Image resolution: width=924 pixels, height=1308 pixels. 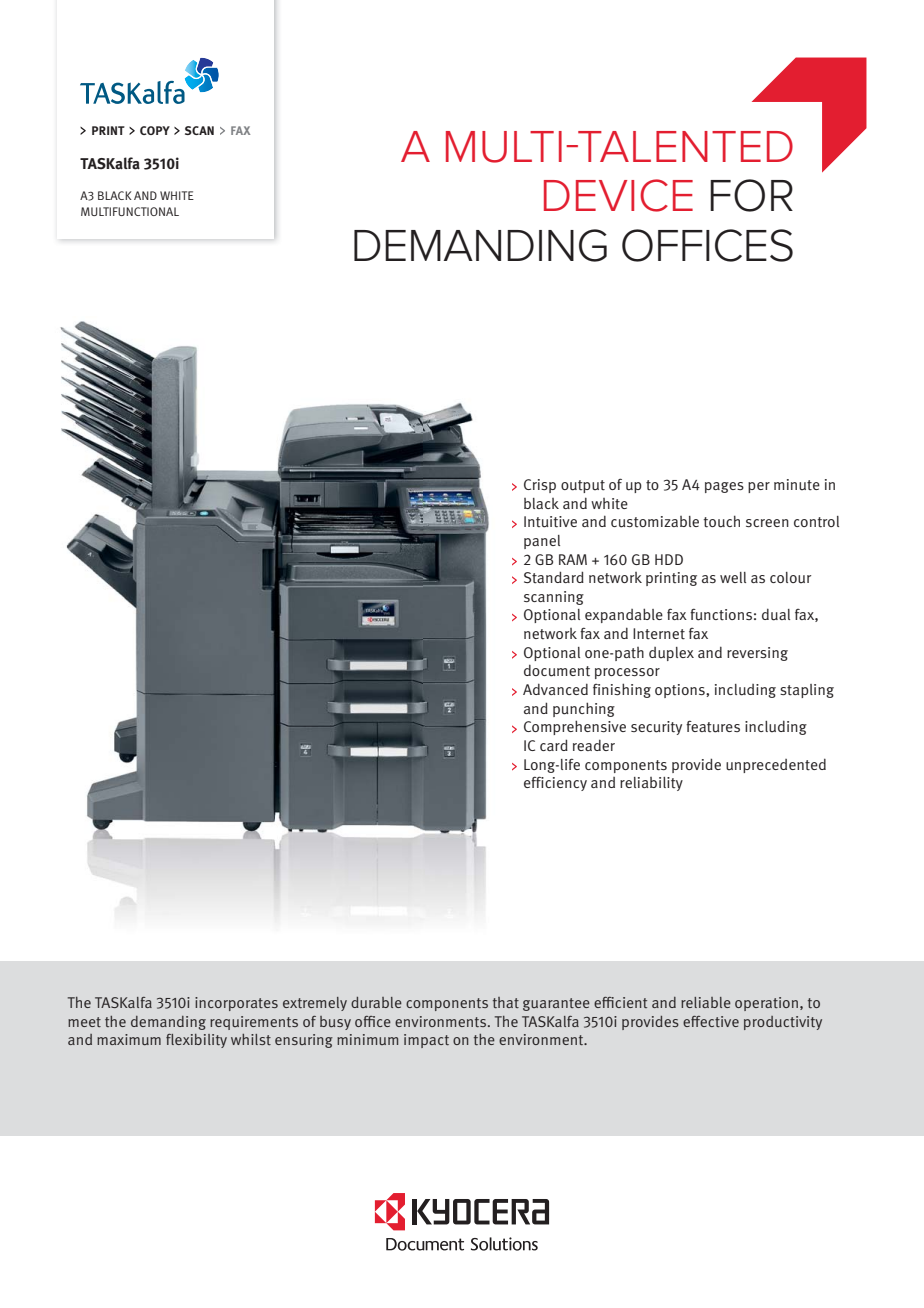 I want to click on DEVICE, so click(x=618, y=195).
